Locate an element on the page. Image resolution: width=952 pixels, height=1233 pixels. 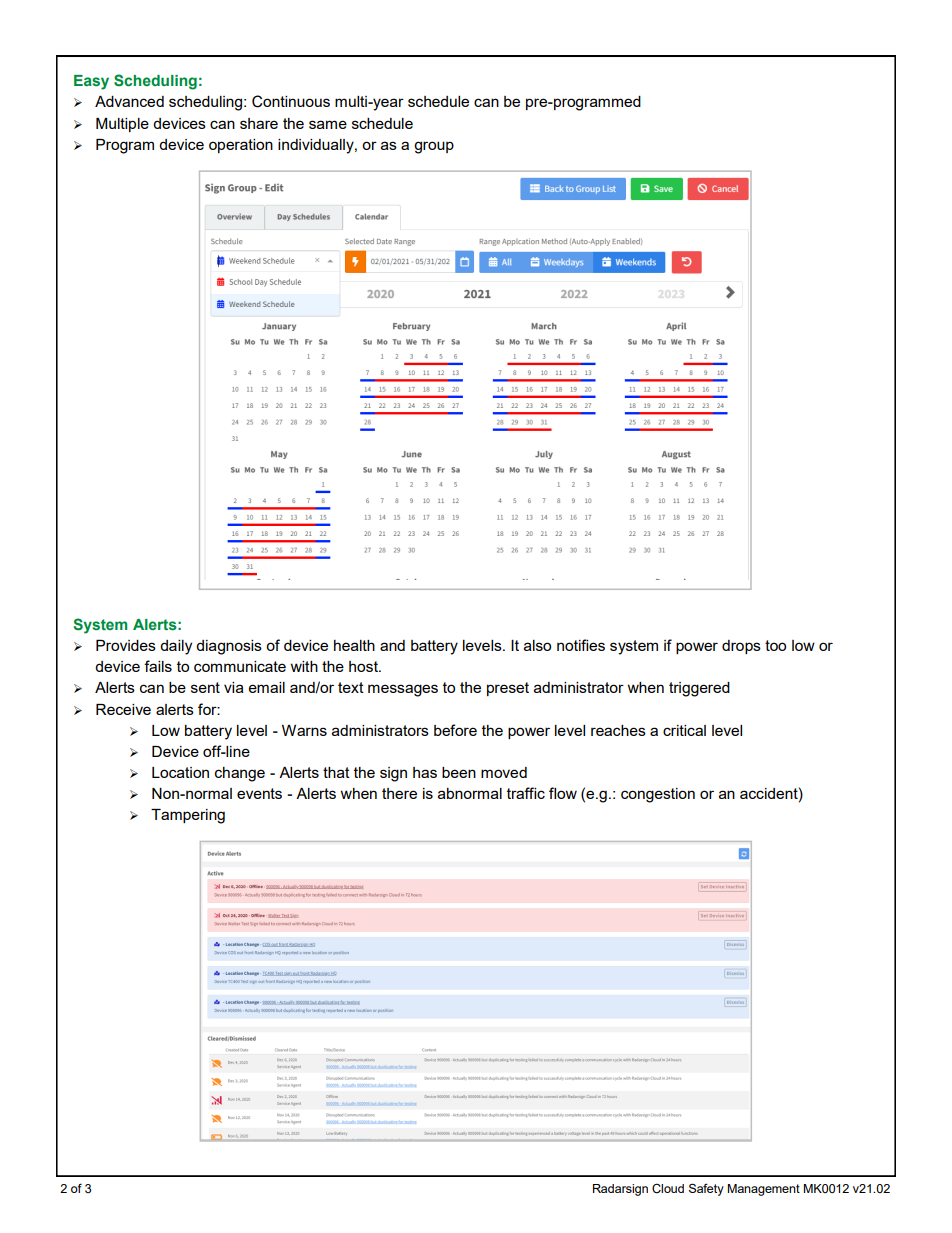
events is located at coordinates (259, 793).
